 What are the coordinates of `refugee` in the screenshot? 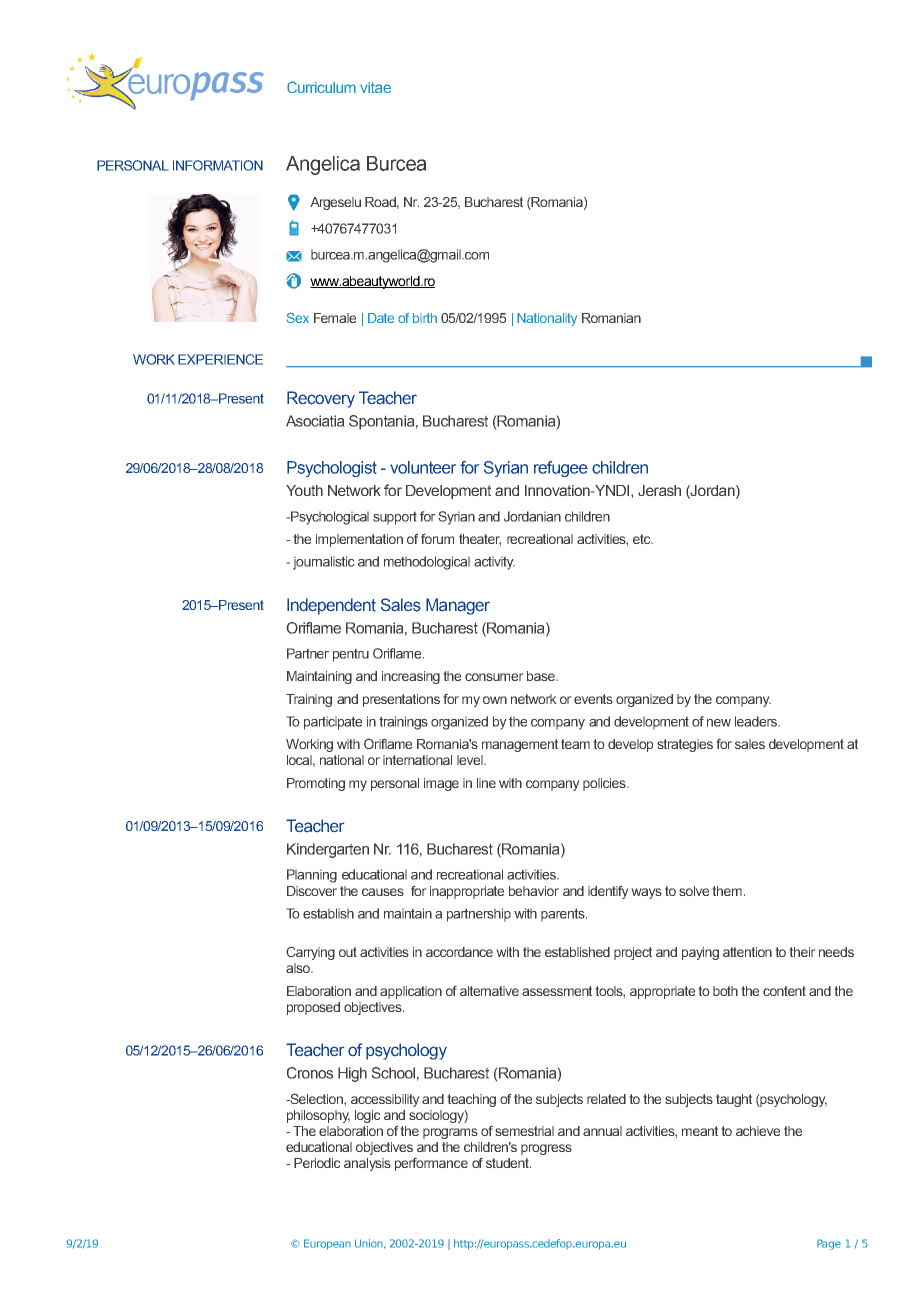 It's located at (561, 469).
